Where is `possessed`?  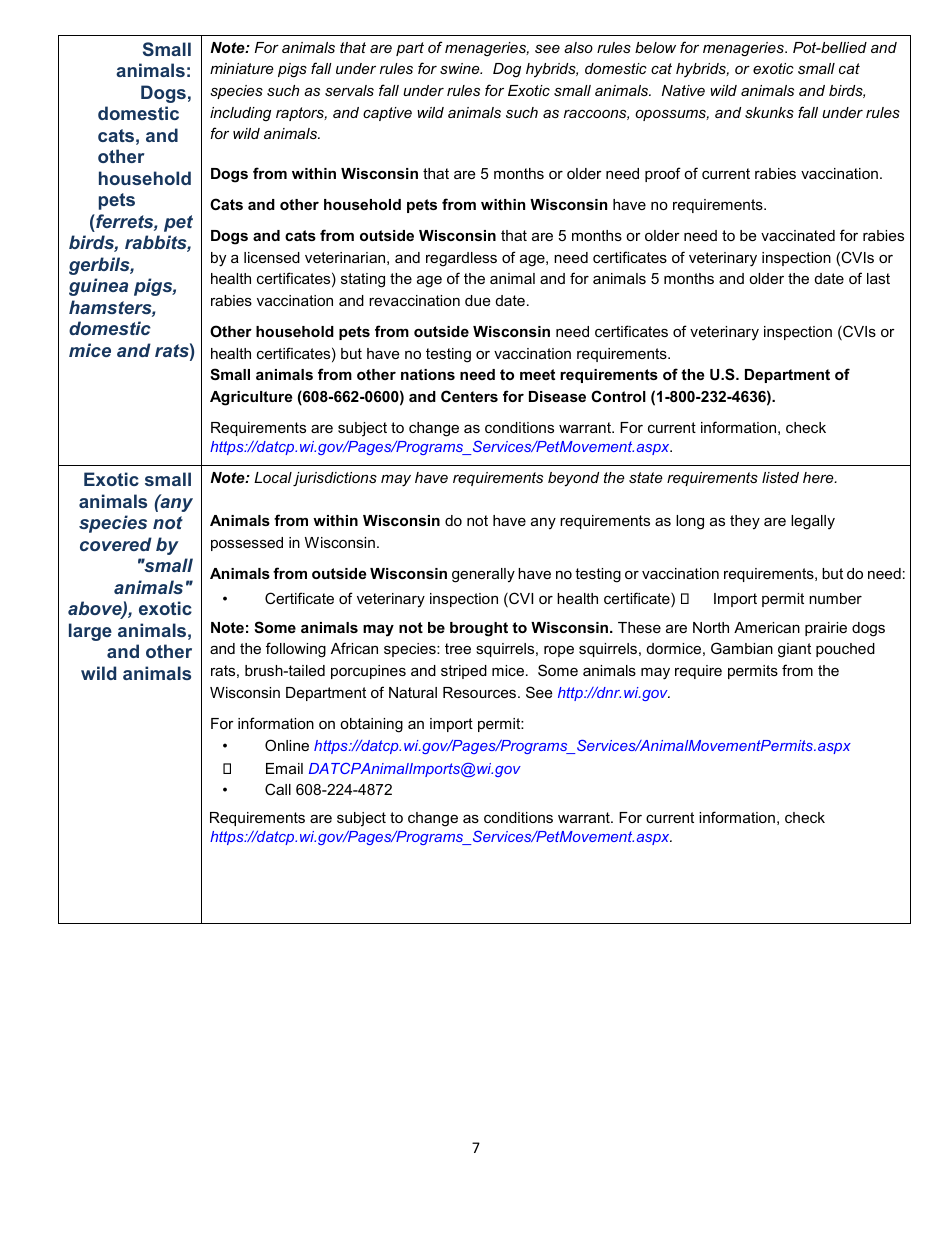 possessed is located at coordinates (247, 544).
